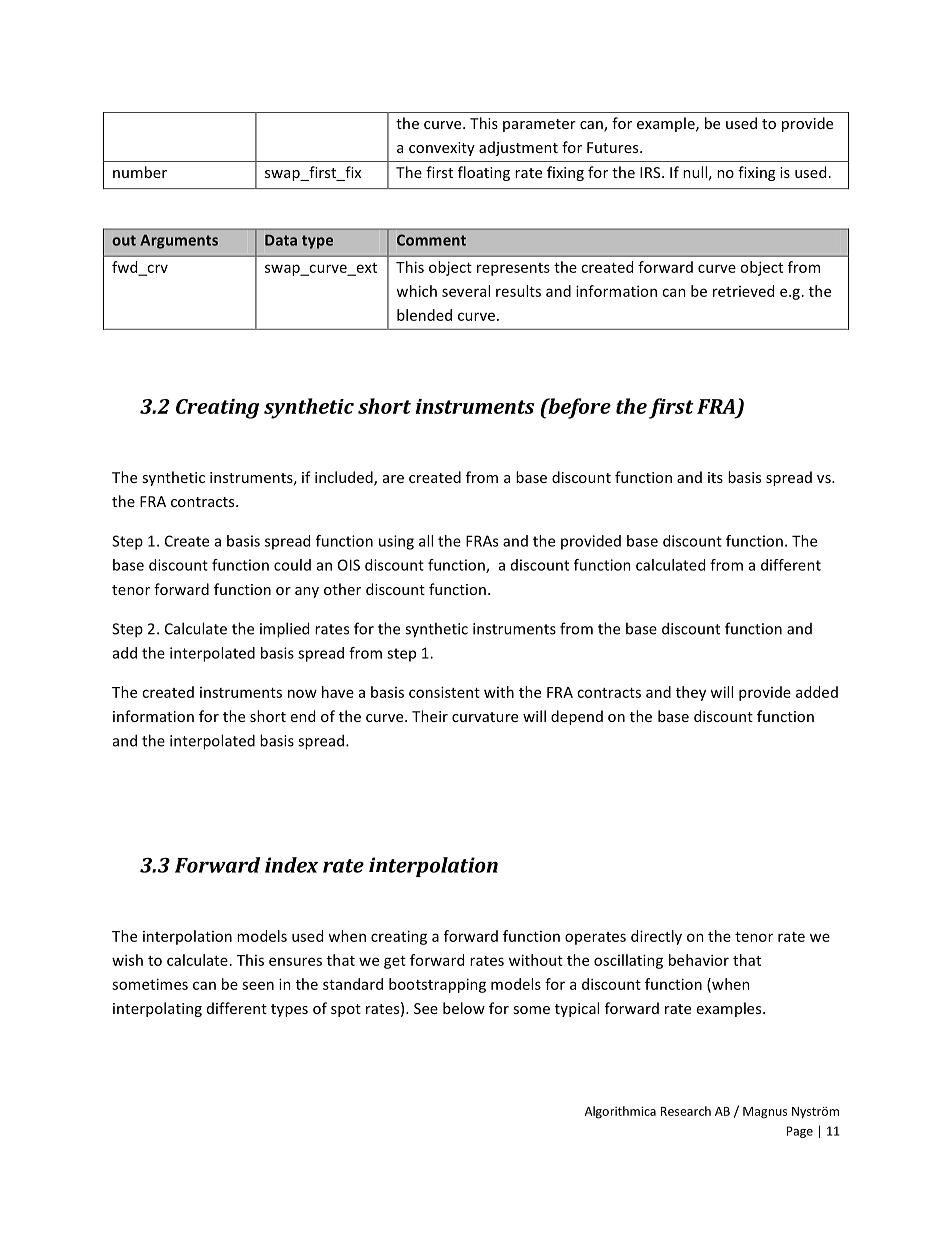  What do you see at coordinates (395, 962) in the screenshot?
I see `get` at bounding box center [395, 962].
